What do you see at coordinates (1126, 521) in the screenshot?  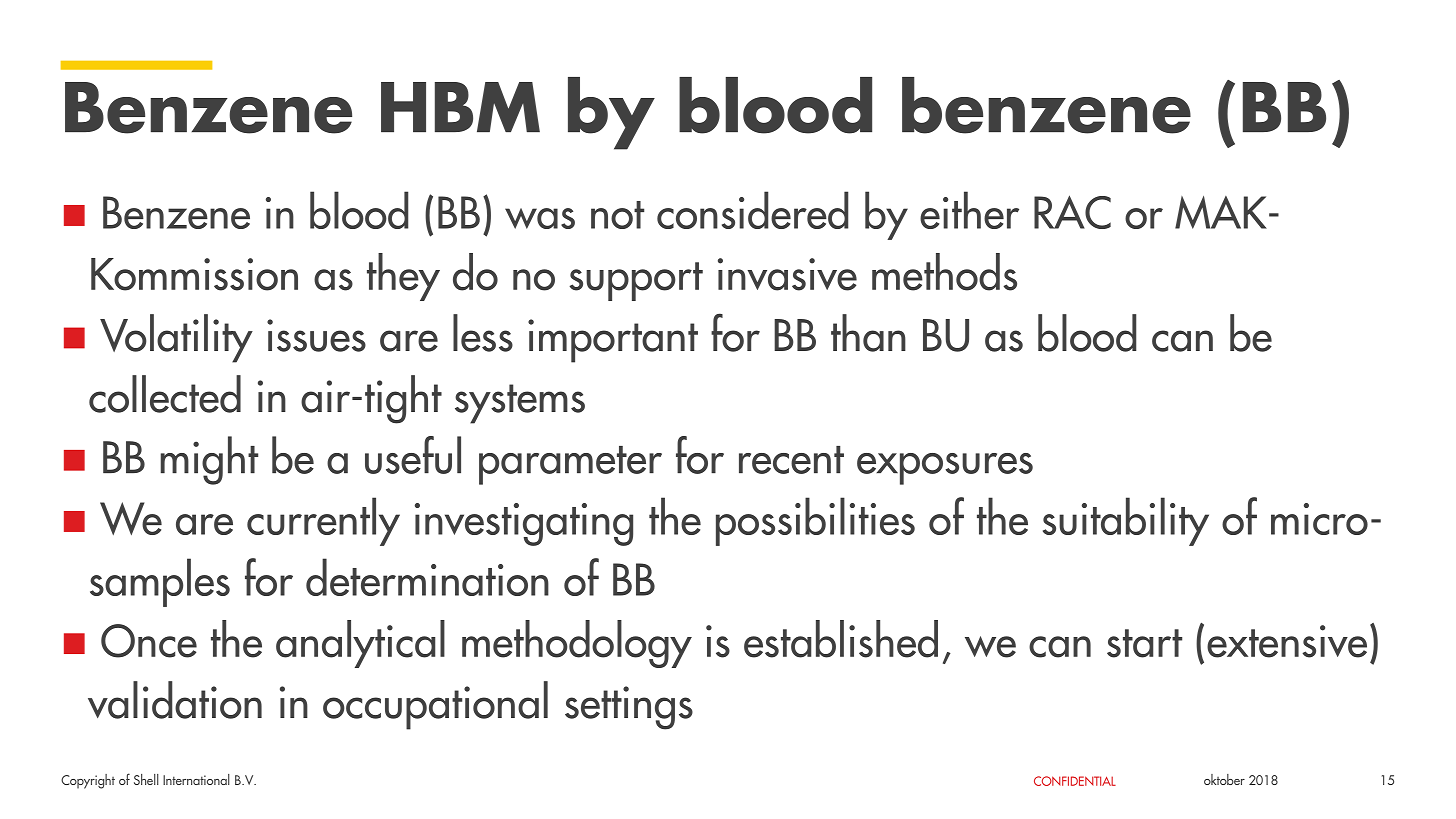 I see `suitability` at bounding box center [1126, 521].
